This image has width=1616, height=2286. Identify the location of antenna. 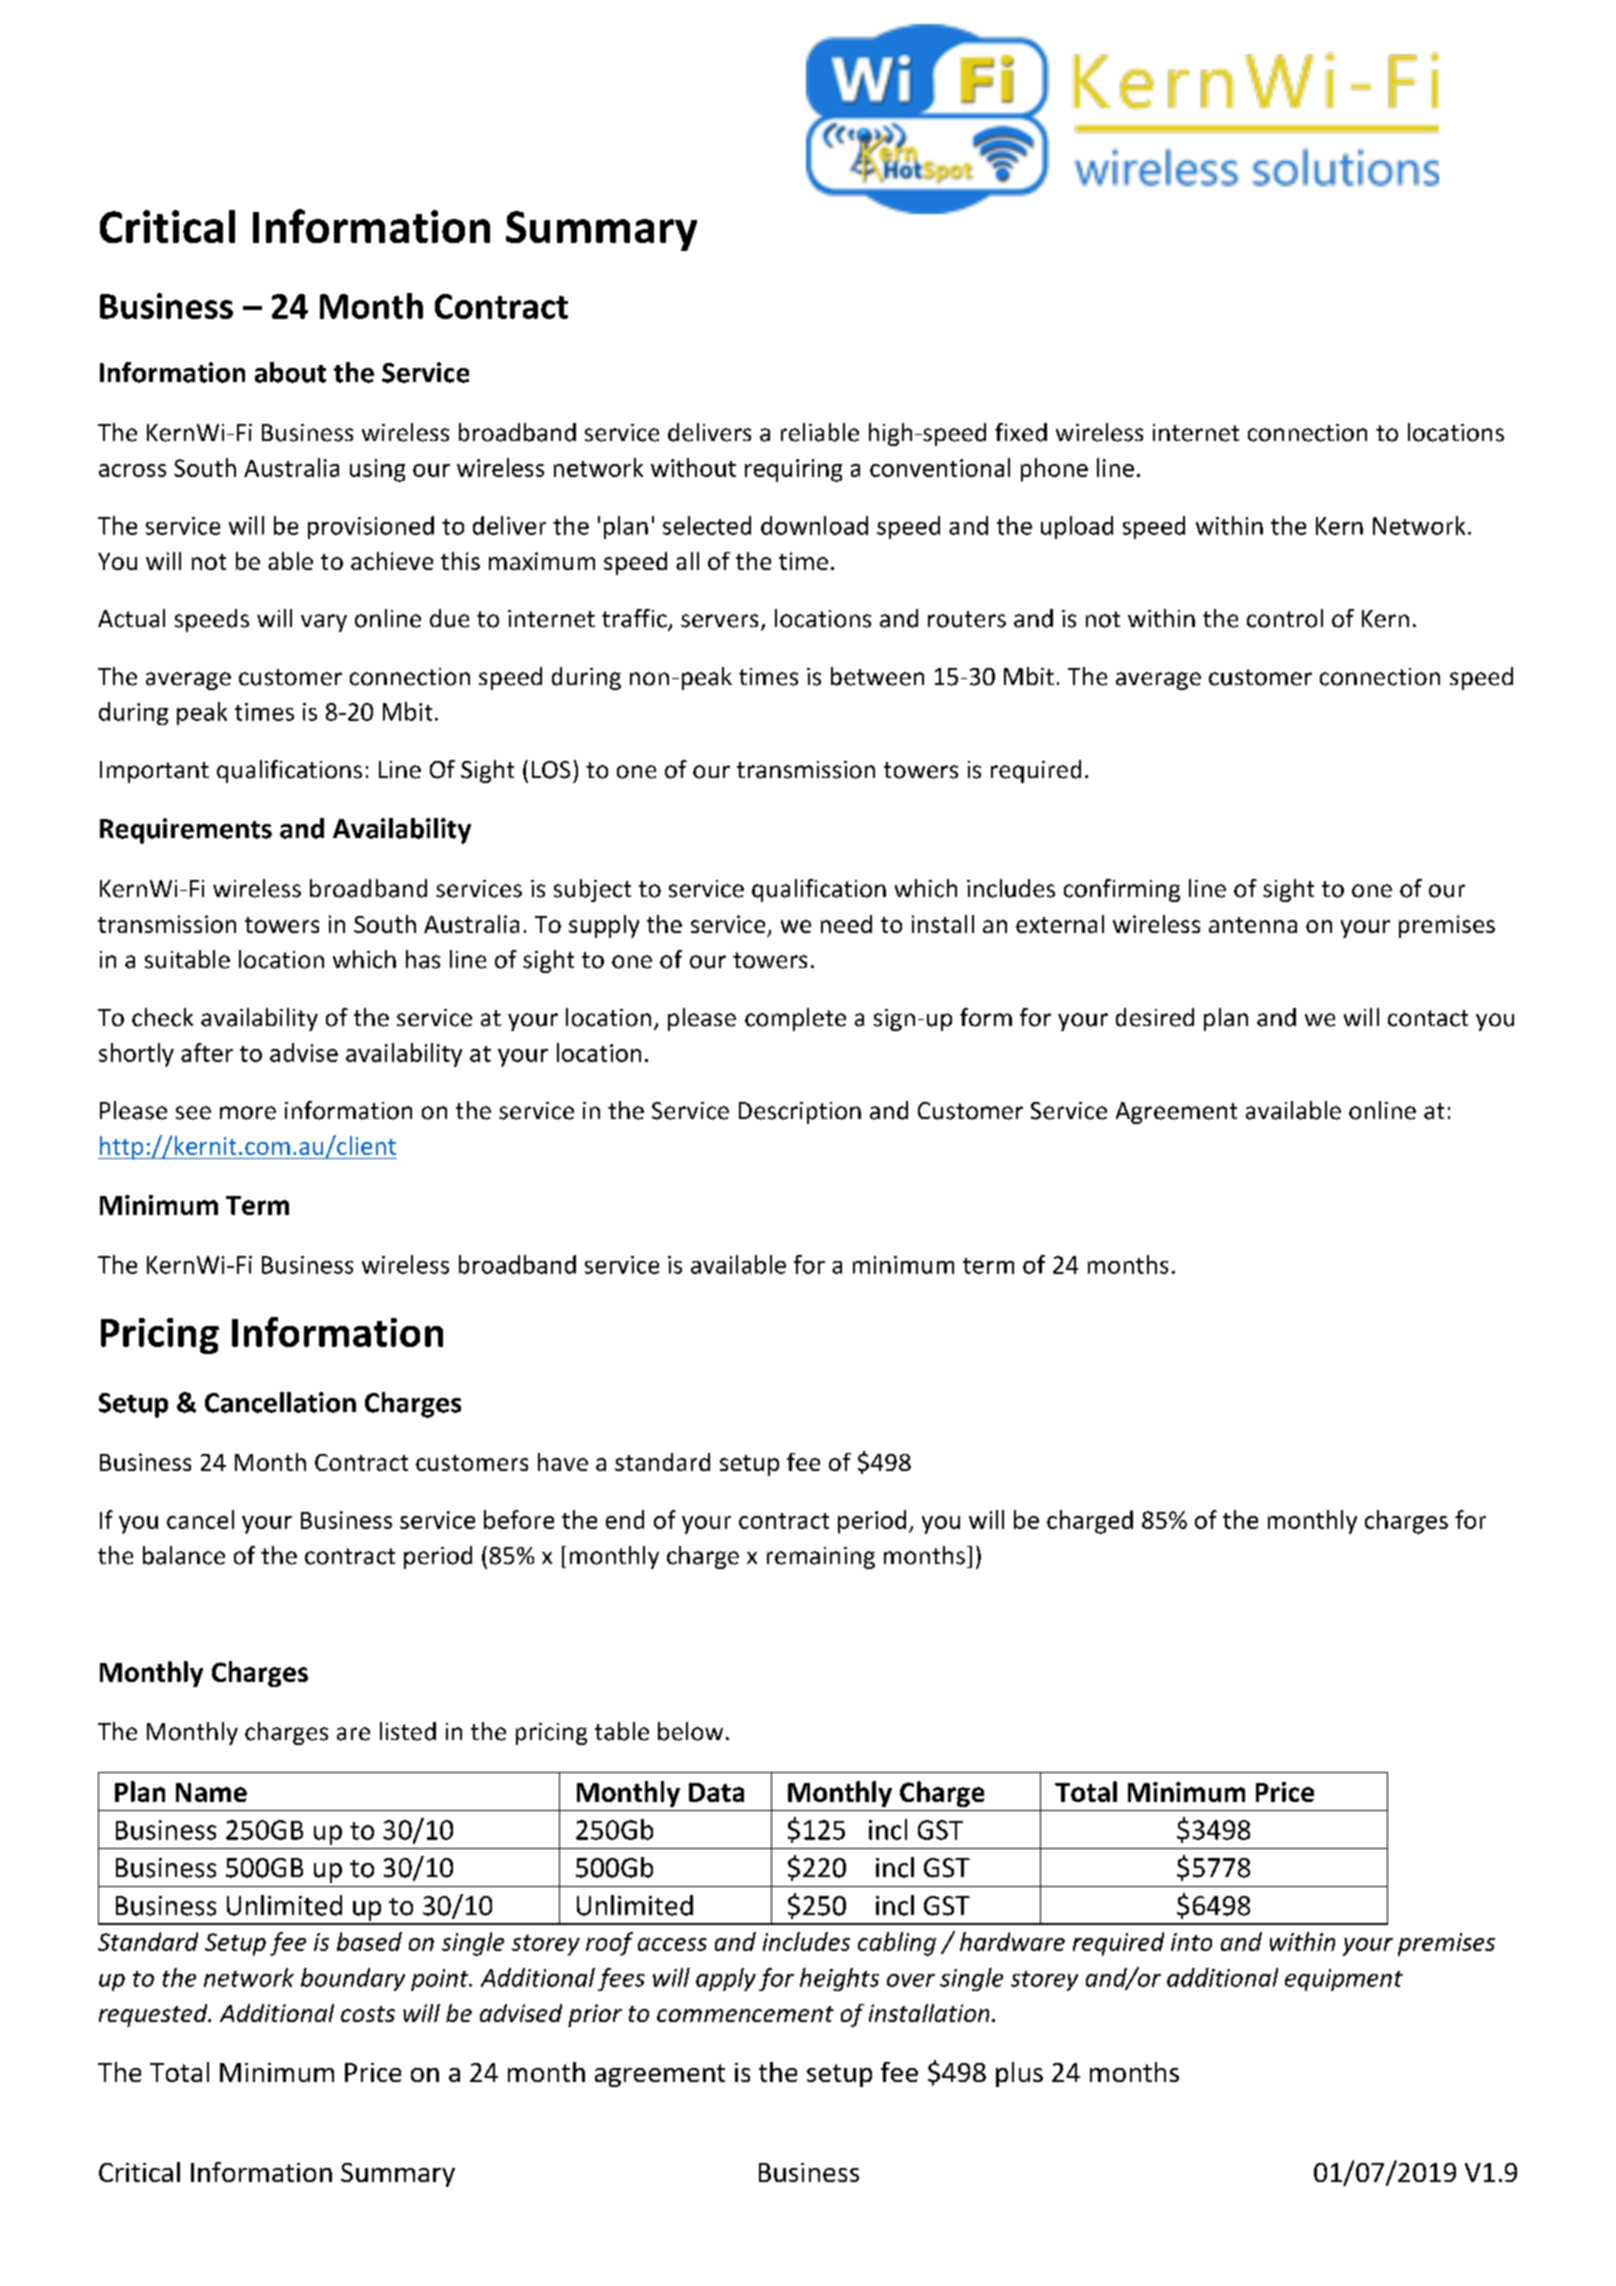
(1253, 925).
